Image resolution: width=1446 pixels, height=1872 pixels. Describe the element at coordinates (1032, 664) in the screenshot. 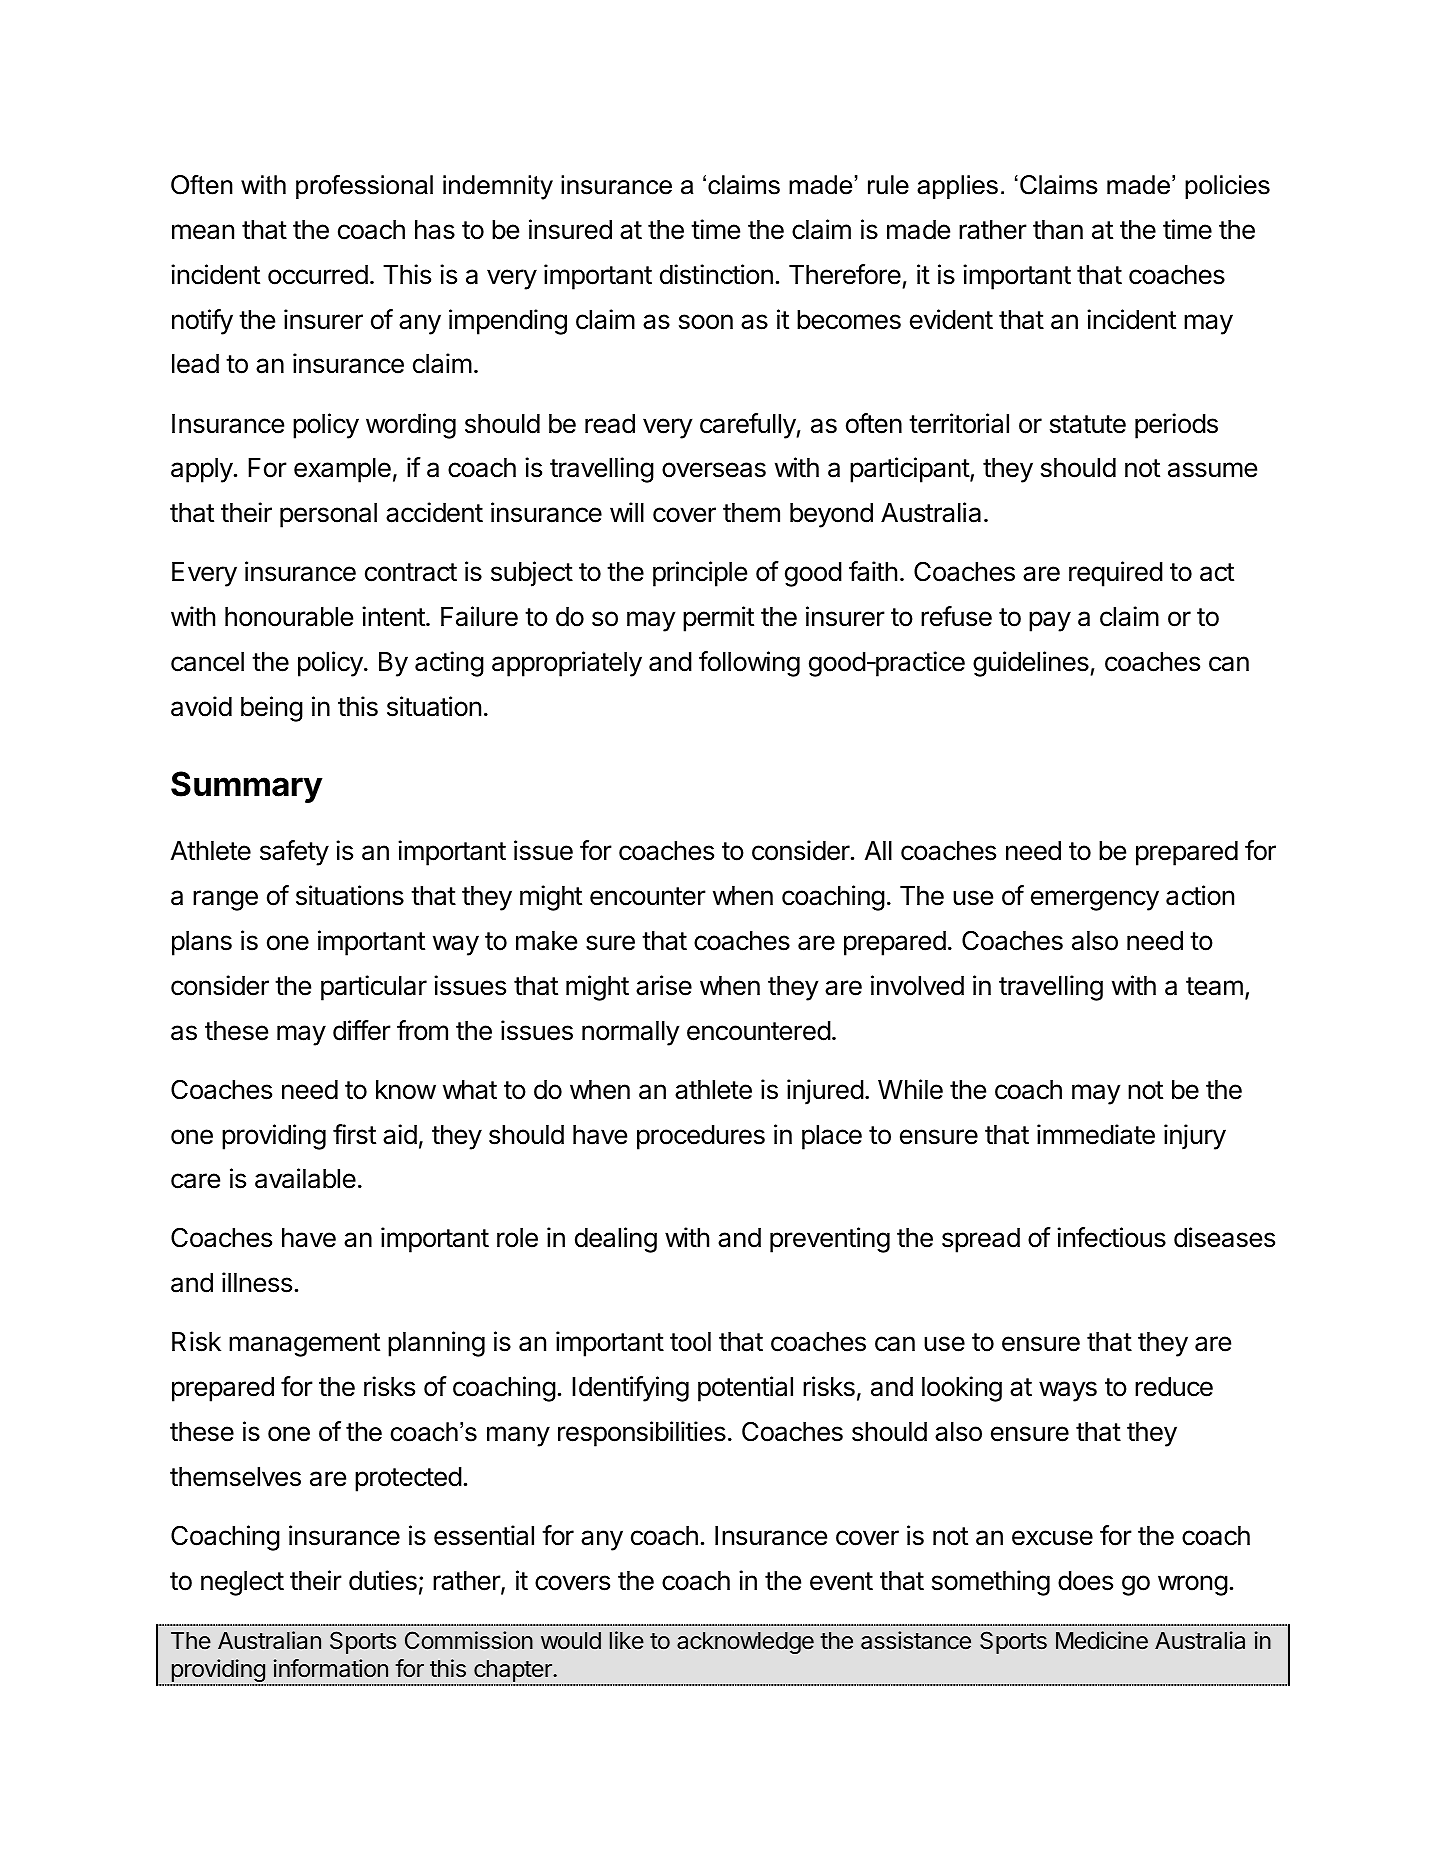

I see `guidelines` at that location.
